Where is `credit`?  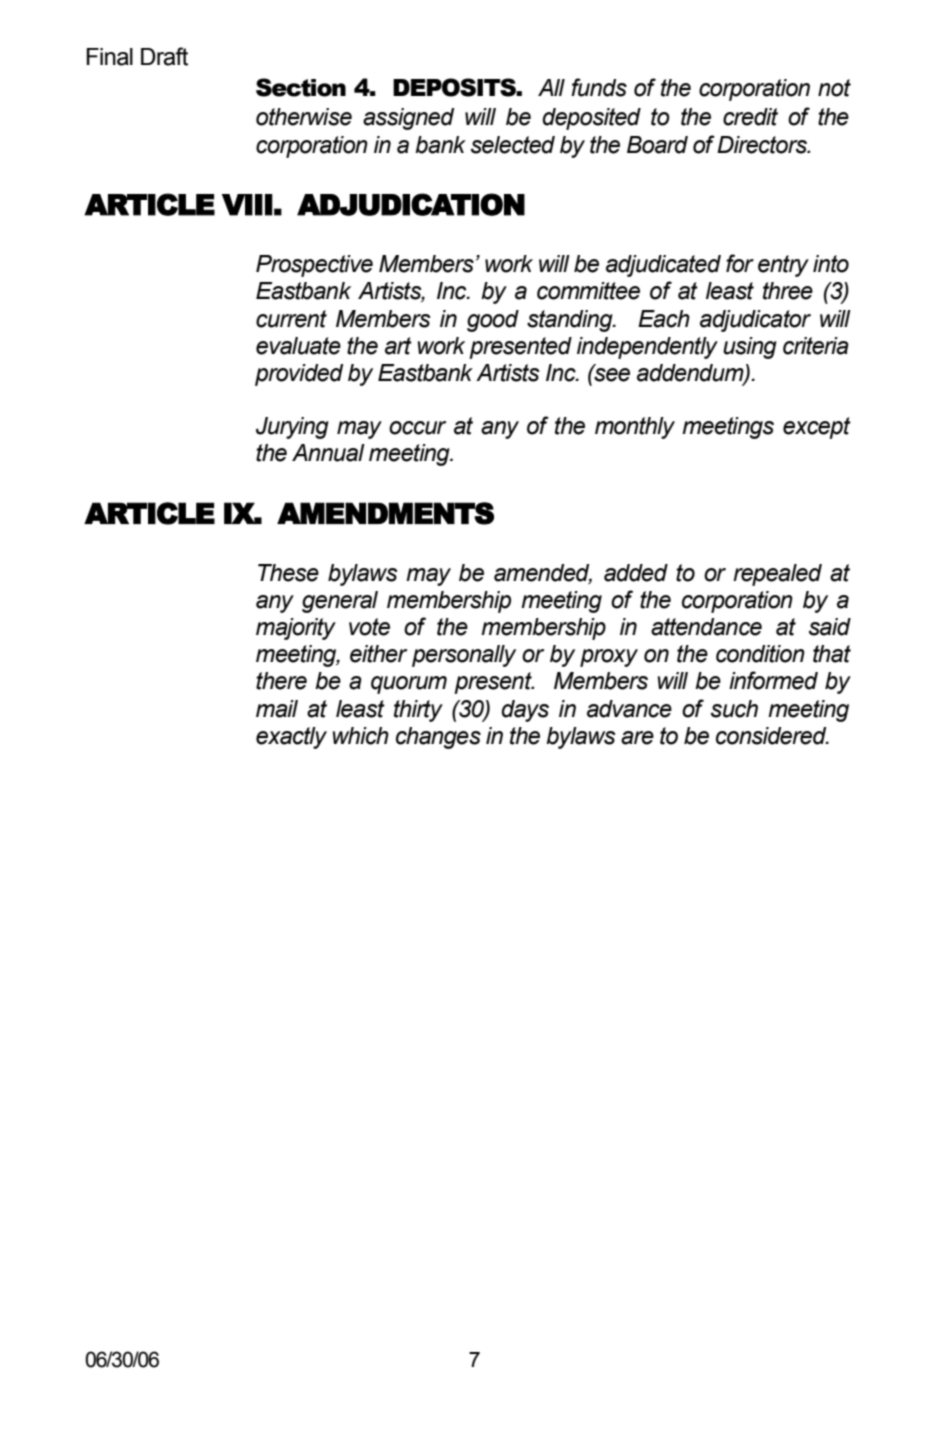
credit is located at coordinates (750, 117).
